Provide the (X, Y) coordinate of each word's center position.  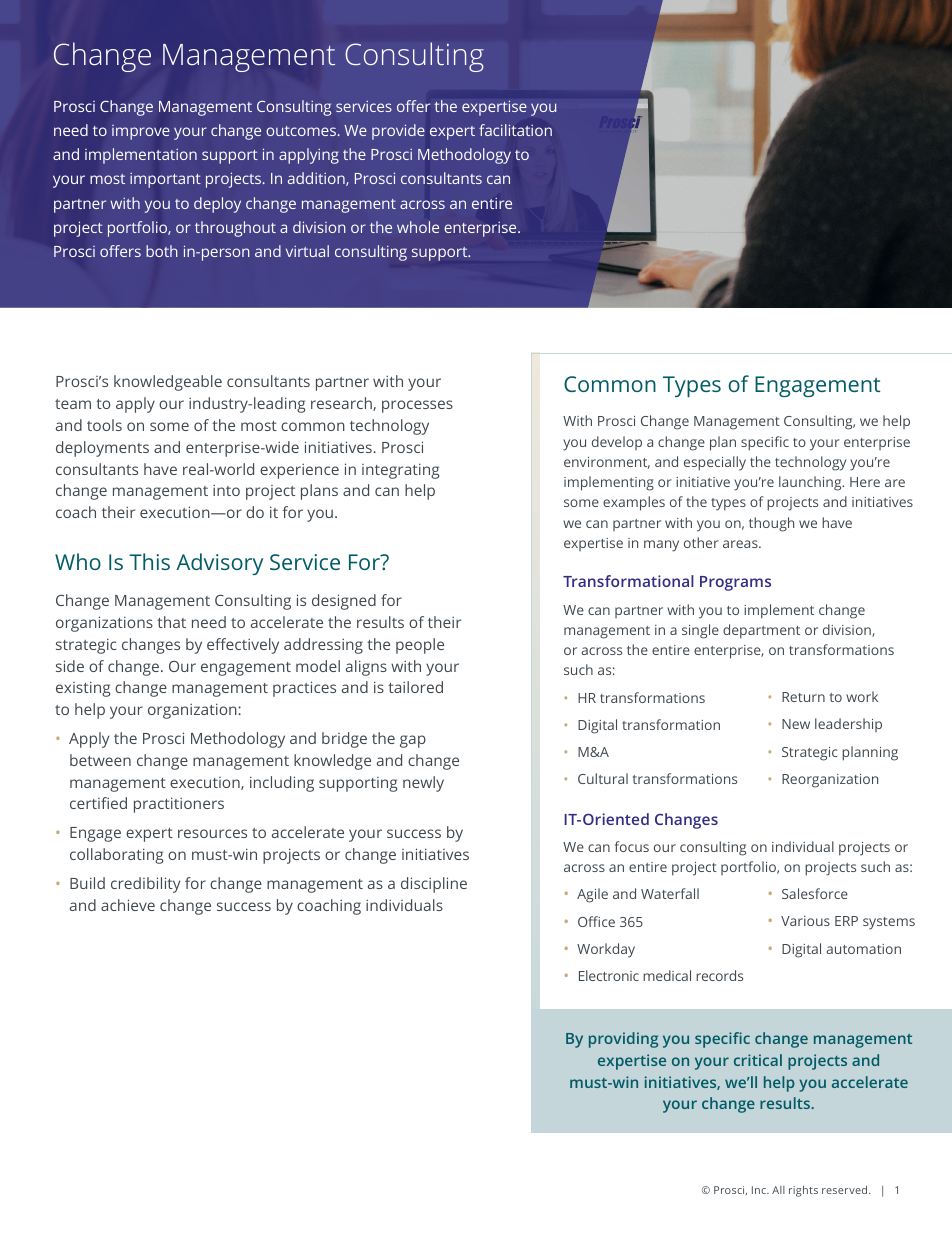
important (165, 180)
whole (418, 227)
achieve (128, 905)
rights (803, 1191)
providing (623, 1040)
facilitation (515, 130)
